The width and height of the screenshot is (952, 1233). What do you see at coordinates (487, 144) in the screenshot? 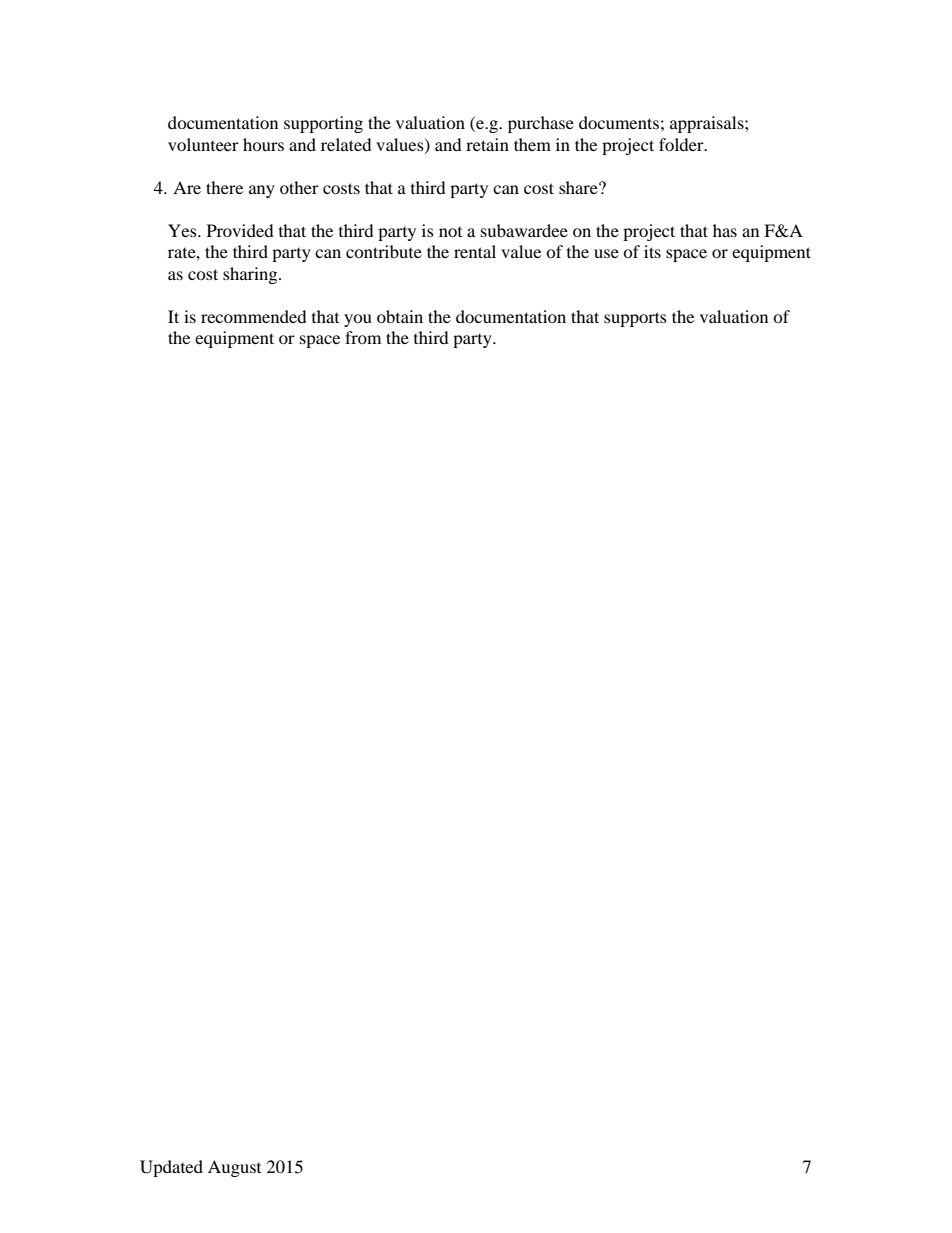
I see `retain` at bounding box center [487, 144].
